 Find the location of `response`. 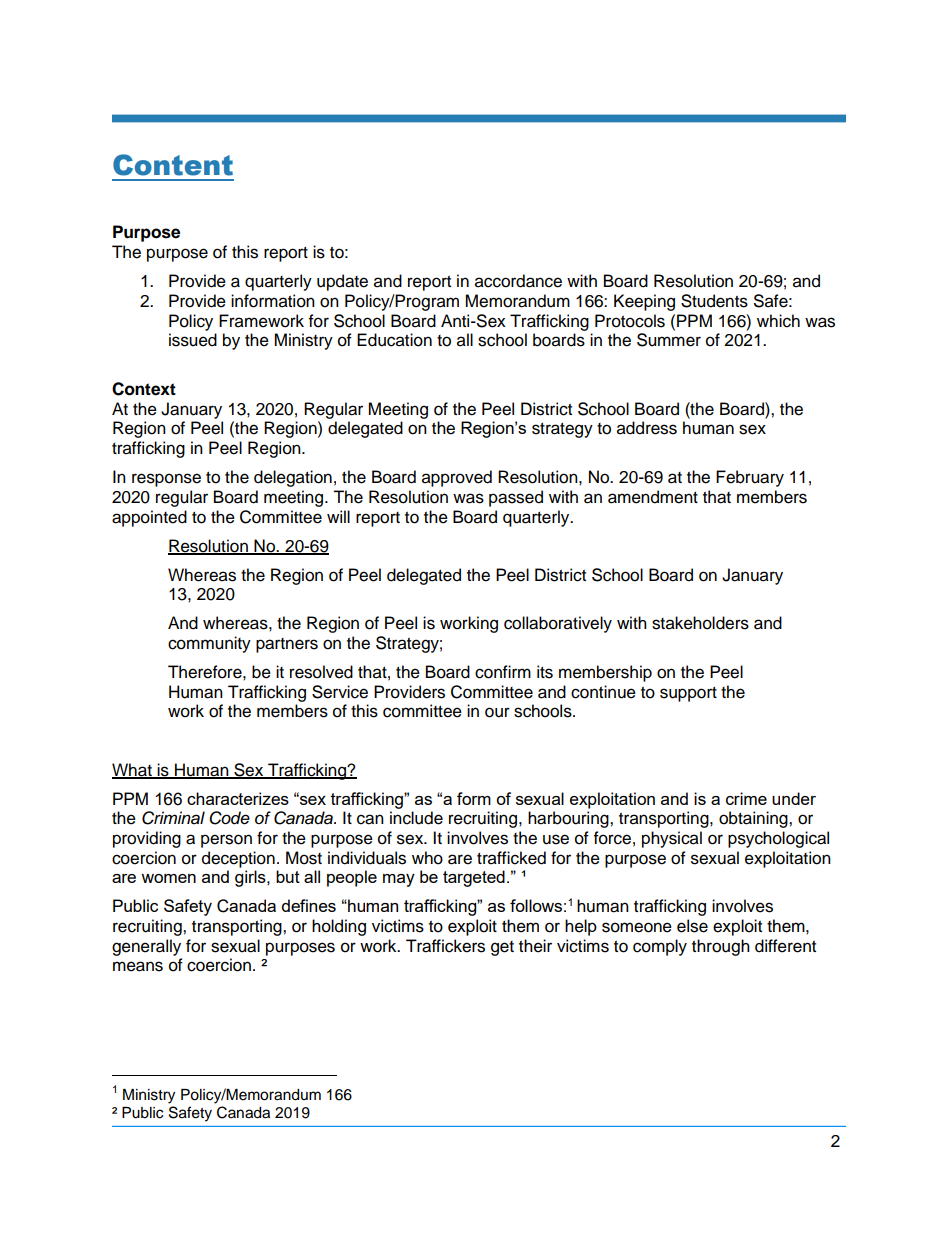

response is located at coordinates (166, 480).
